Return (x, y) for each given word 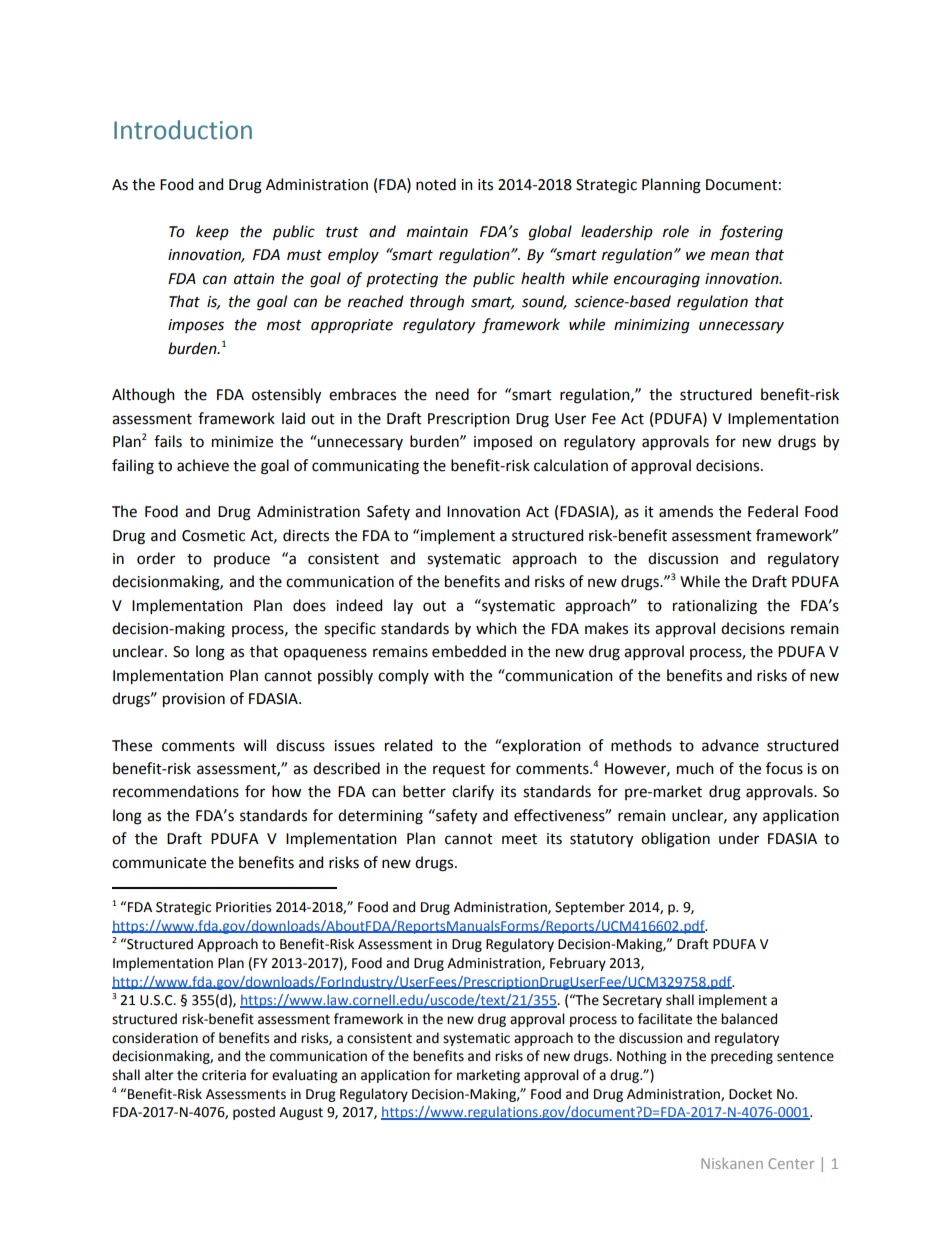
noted (436, 184)
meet (519, 839)
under (739, 838)
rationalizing (715, 607)
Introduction (183, 130)
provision (194, 700)
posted (254, 1113)
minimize (242, 442)
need (452, 394)
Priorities (243, 907)
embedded (469, 651)
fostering (751, 233)
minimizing (652, 326)
